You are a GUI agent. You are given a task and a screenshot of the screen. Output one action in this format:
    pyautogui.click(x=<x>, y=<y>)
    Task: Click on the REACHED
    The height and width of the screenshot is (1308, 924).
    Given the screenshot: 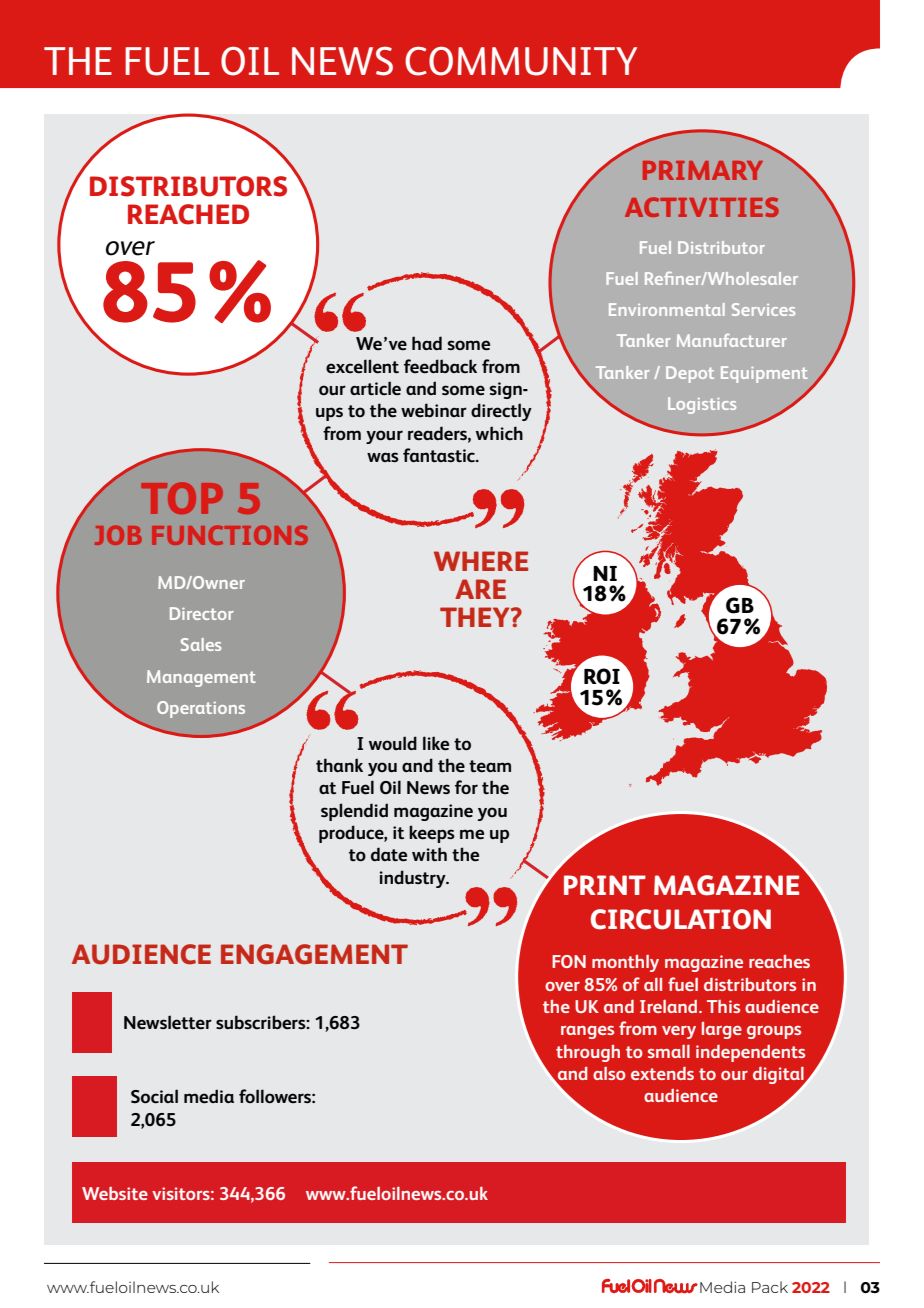 What is the action you would take?
    pyautogui.click(x=188, y=214)
